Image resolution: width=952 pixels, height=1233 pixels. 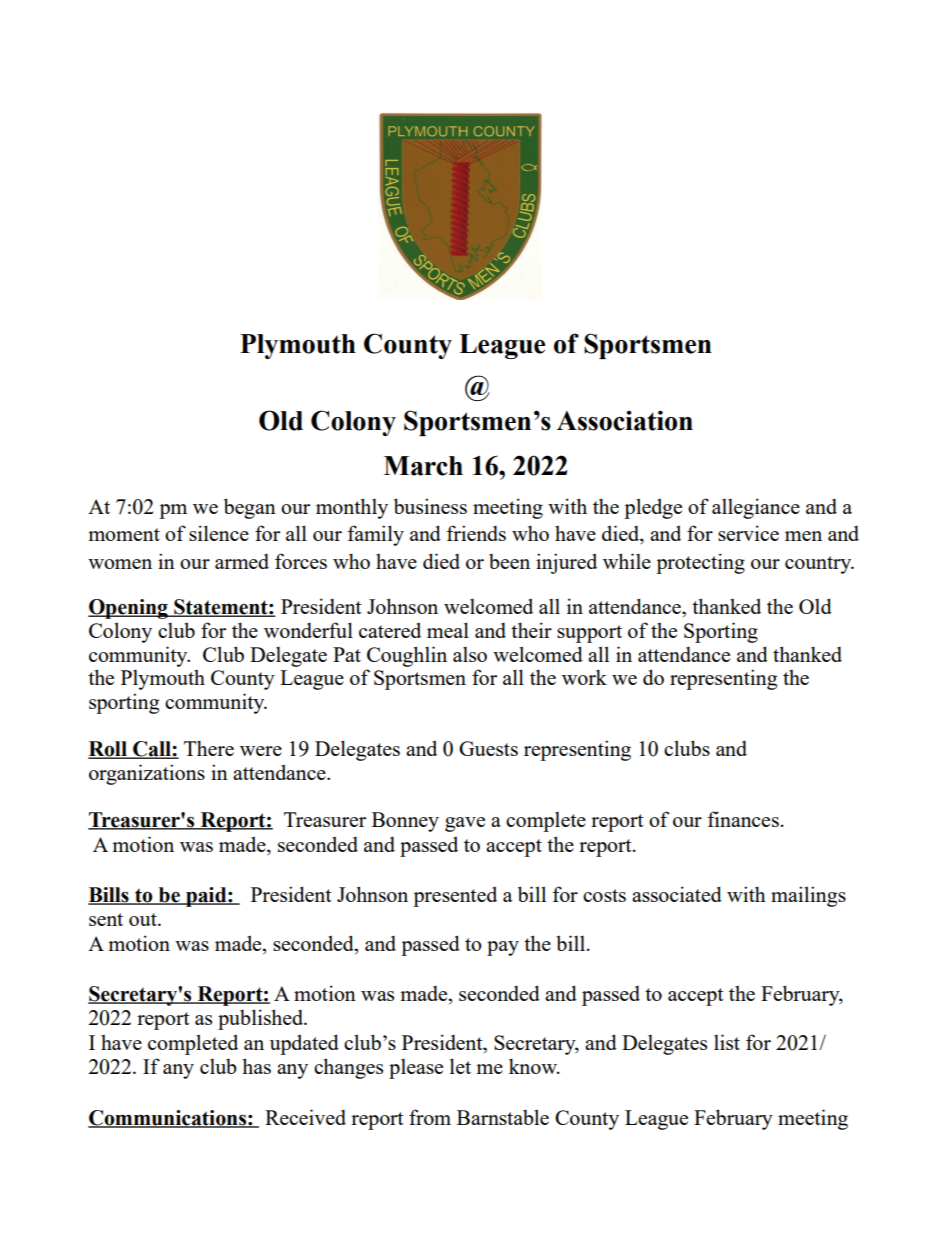 What do you see at coordinates (584, 677) in the screenshot?
I see `work` at bounding box center [584, 677].
